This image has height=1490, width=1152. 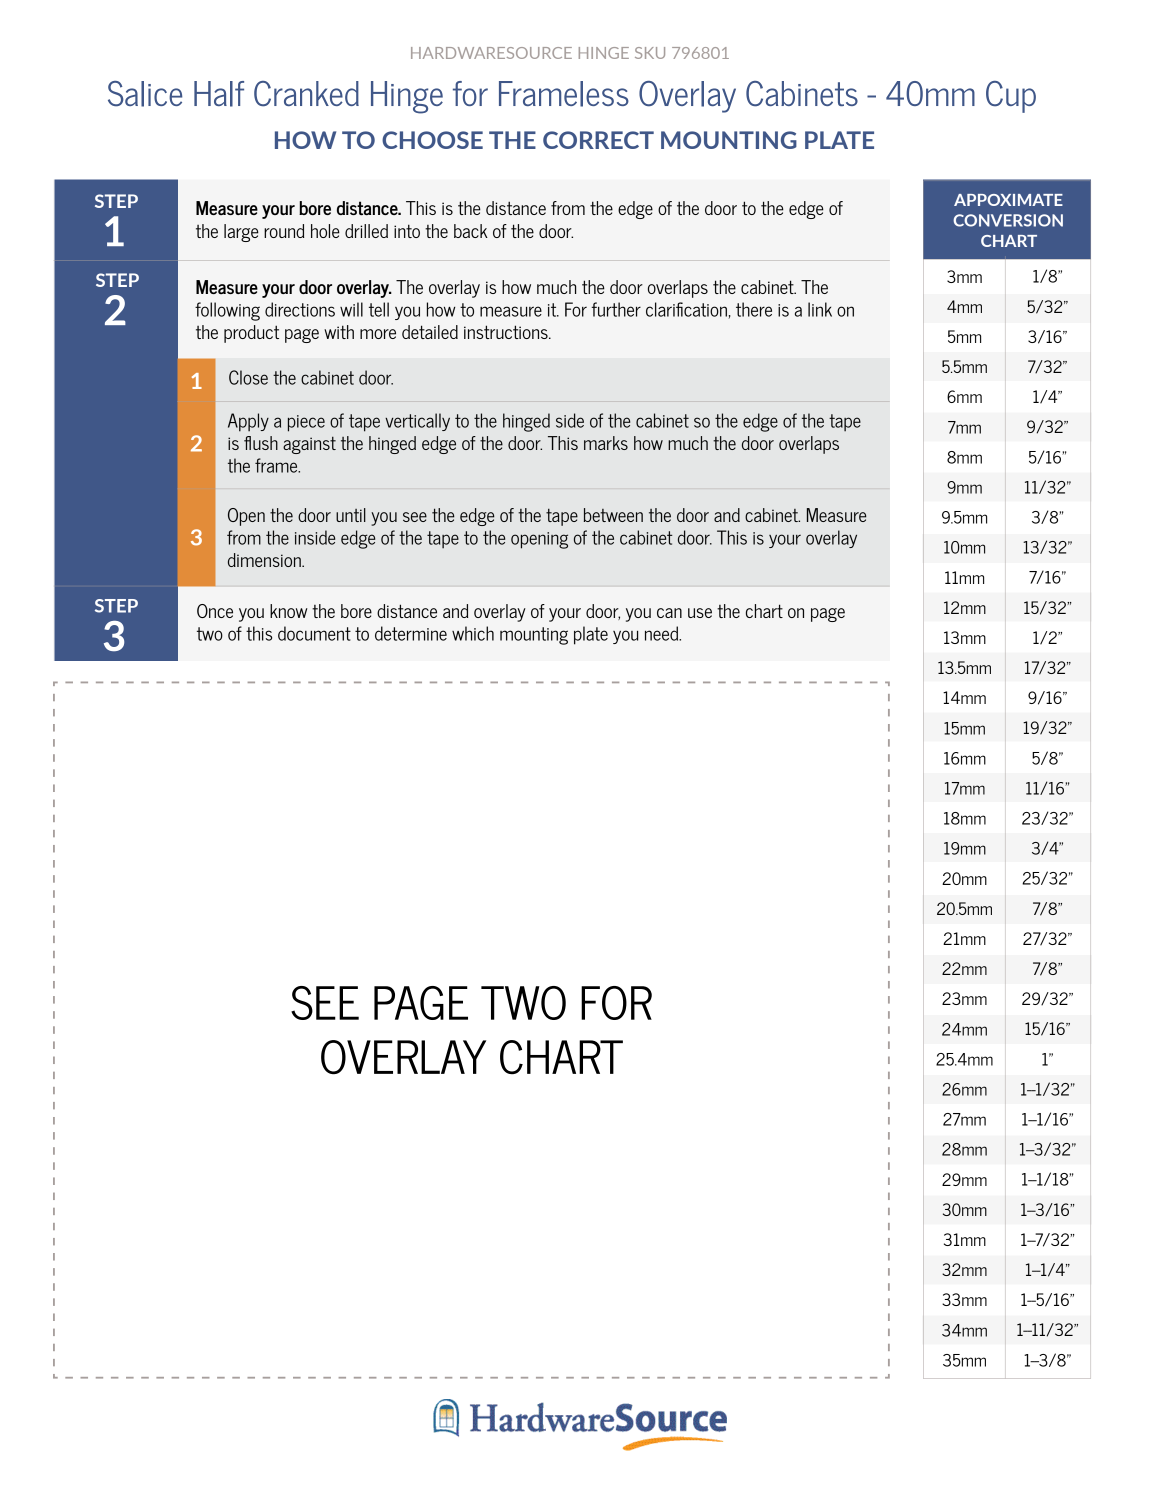 I want to click on piece, so click(x=306, y=423).
